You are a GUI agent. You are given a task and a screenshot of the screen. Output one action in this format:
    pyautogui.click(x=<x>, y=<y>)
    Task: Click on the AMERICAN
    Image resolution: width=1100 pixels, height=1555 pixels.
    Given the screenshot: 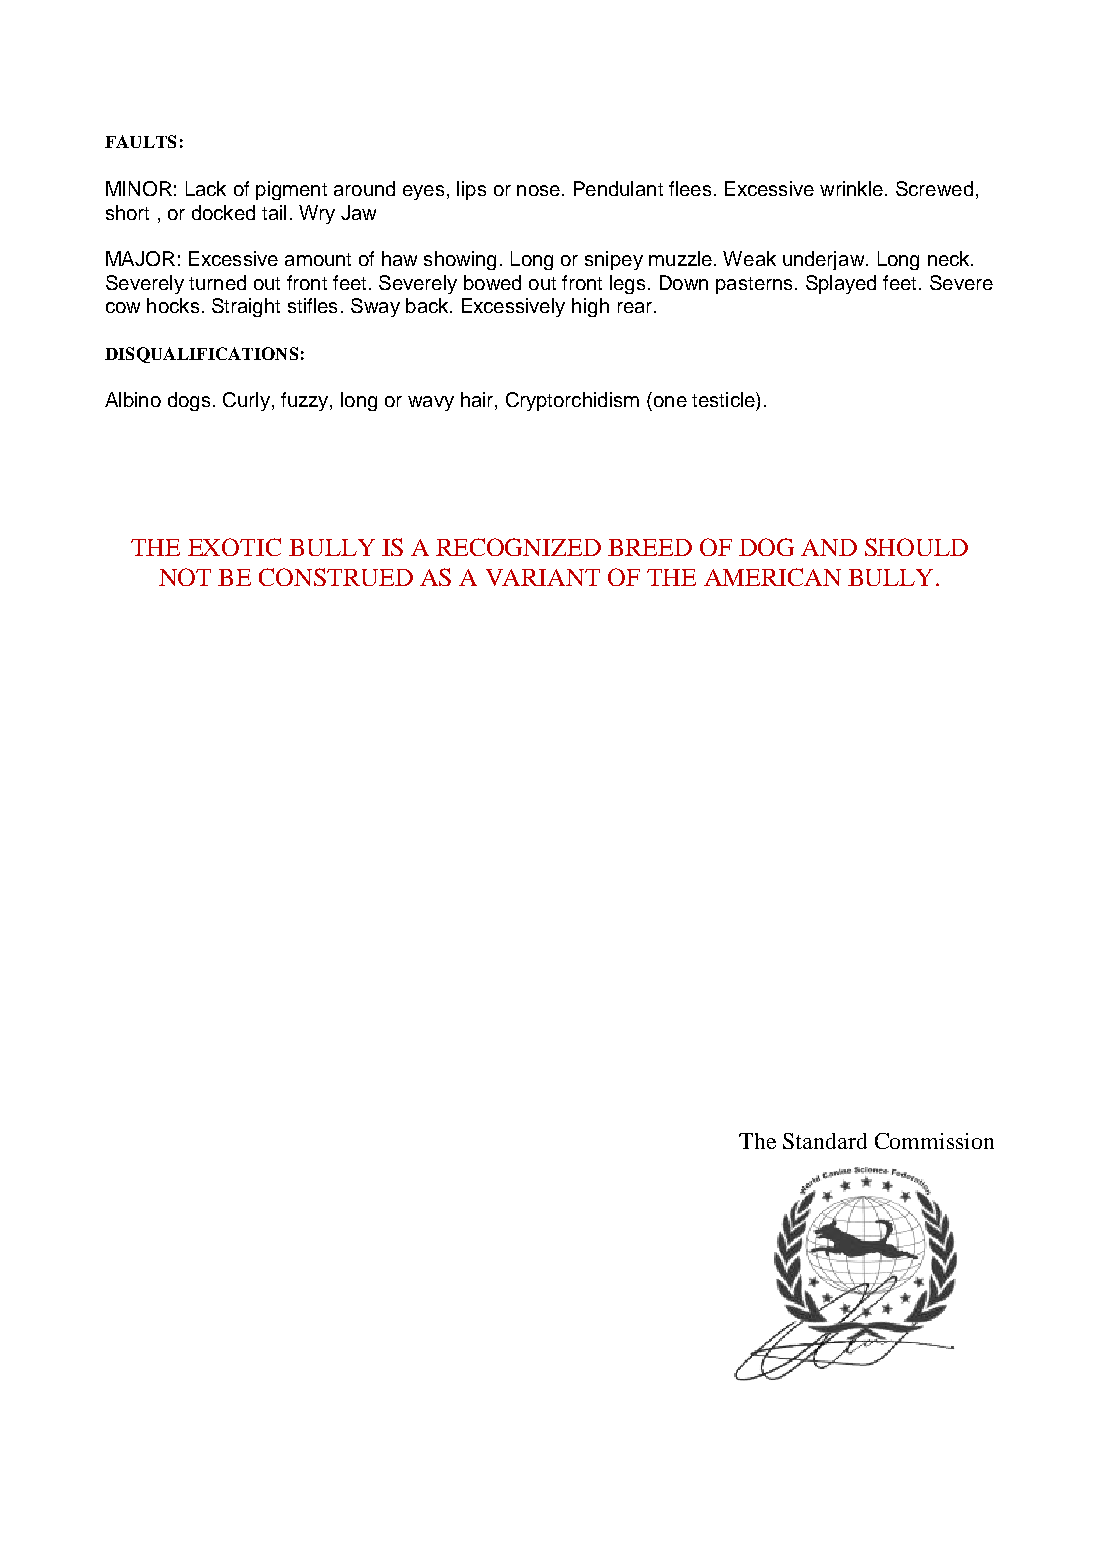 What is the action you would take?
    pyautogui.click(x=772, y=577)
